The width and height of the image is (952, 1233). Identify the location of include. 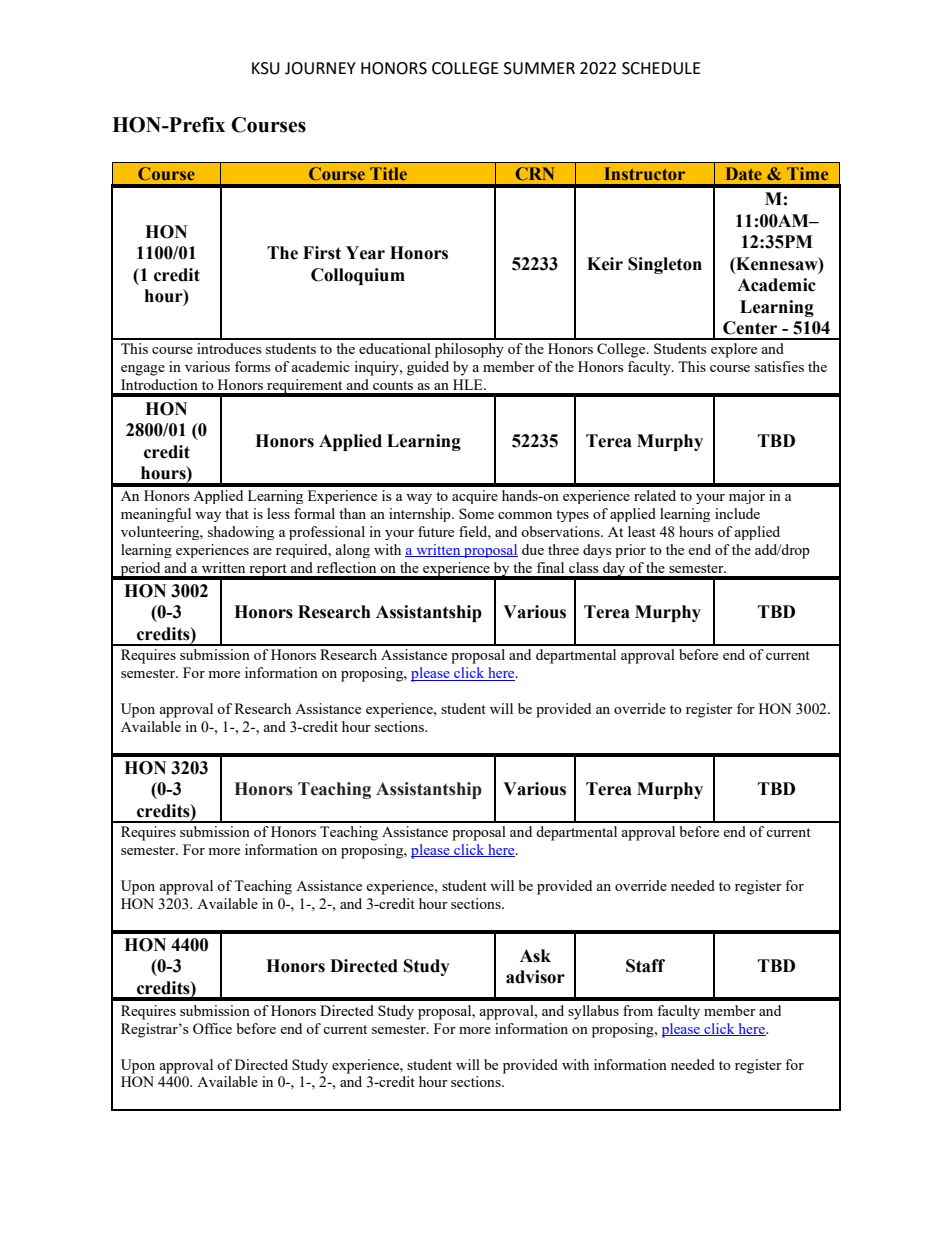
(737, 513).
